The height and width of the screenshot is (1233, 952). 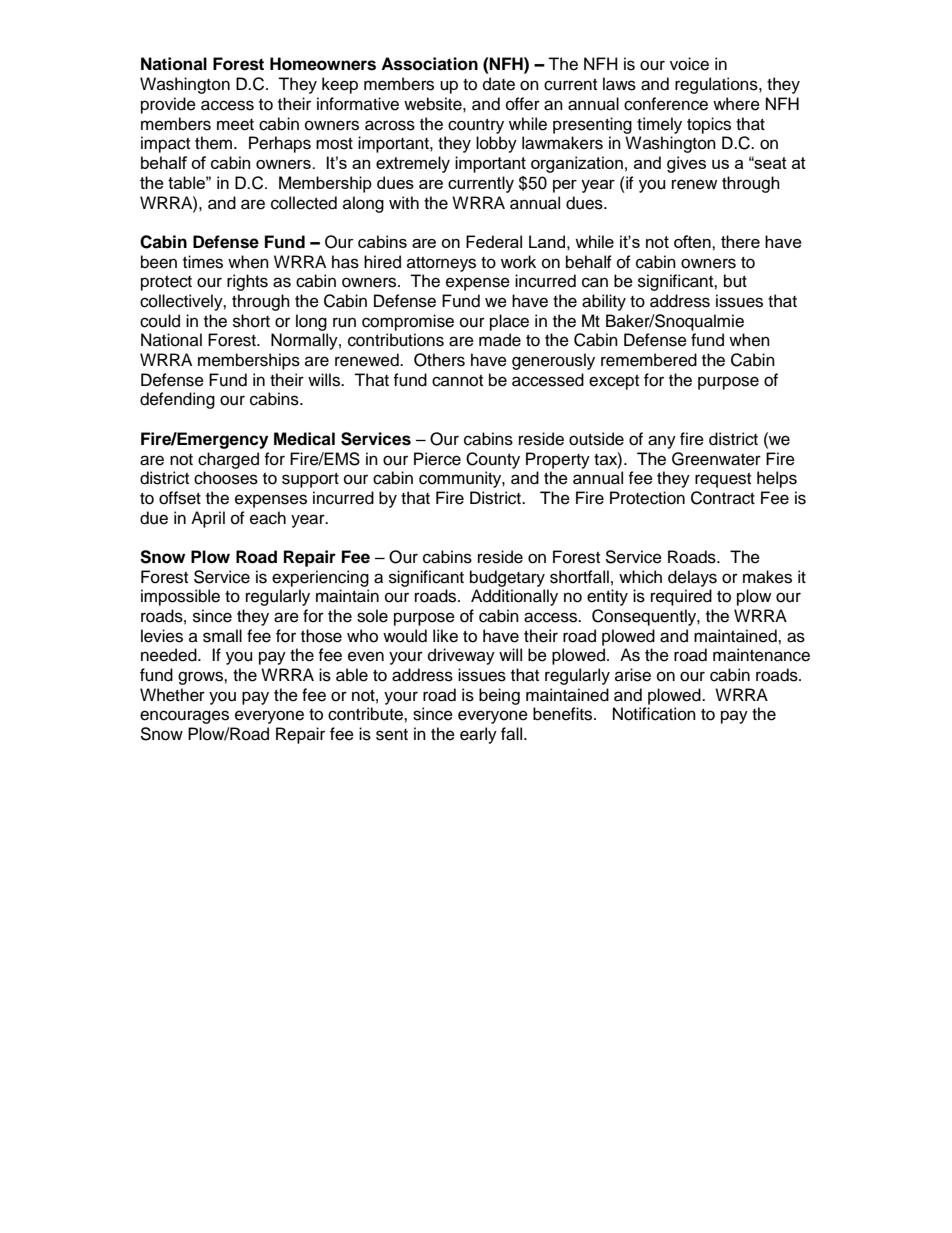 What do you see at coordinates (499, 84) in the screenshot?
I see `date` at bounding box center [499, 84].
